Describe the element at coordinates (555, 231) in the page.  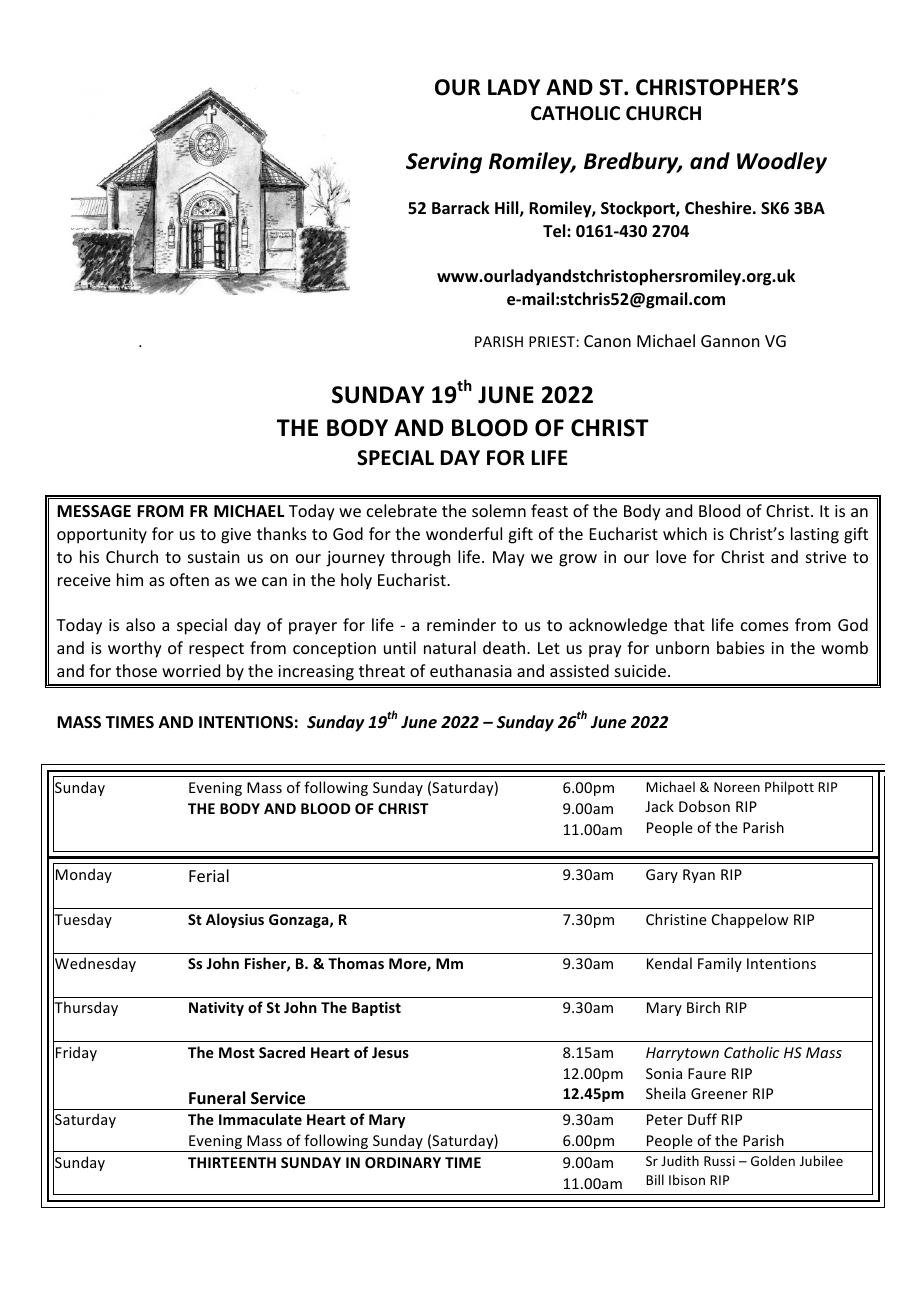
I see `Tel` at that location.
